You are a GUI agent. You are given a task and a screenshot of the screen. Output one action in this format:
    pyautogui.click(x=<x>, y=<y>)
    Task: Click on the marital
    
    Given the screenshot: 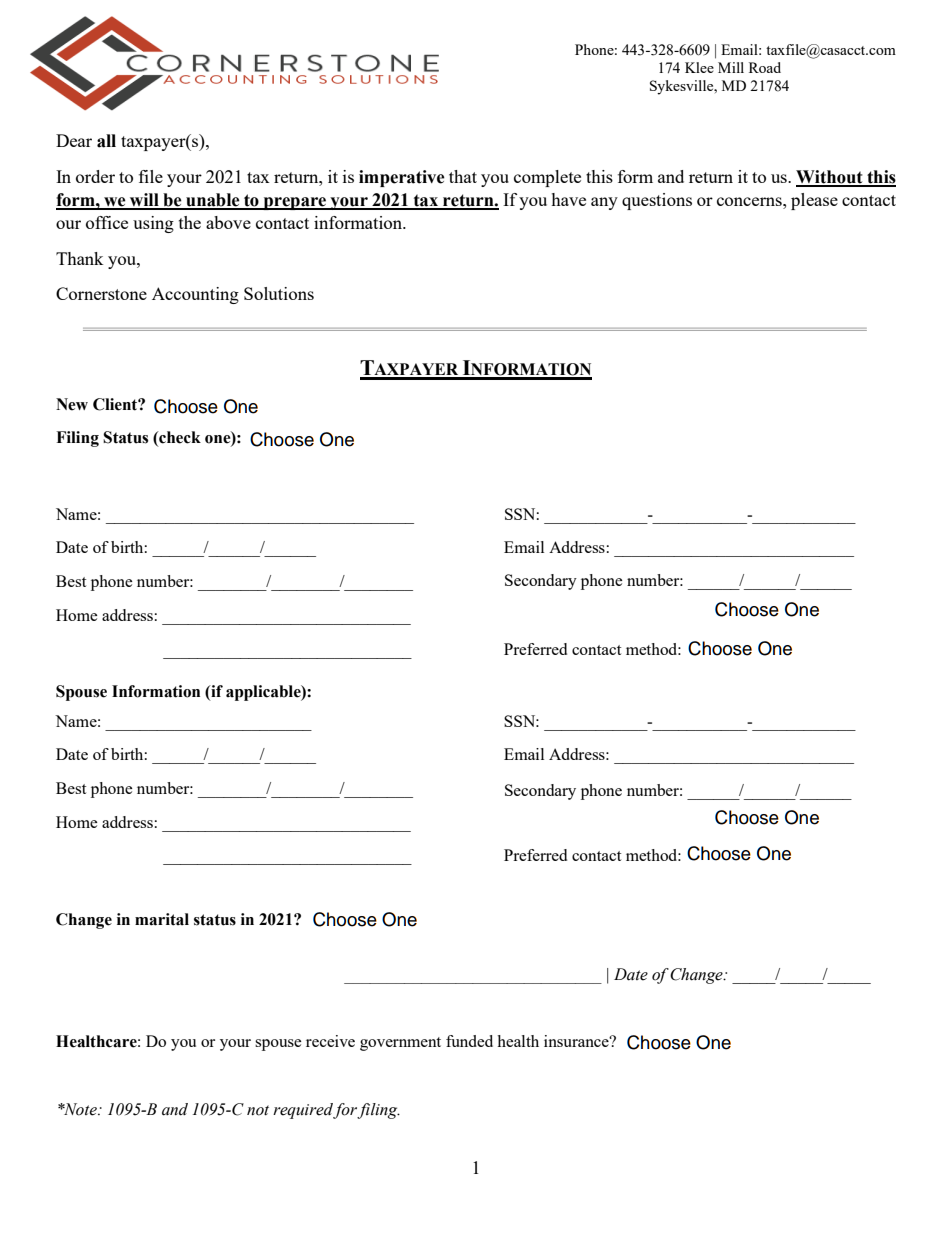 What is the action you would take?
    pyautogui.click(x=162, y=919)
